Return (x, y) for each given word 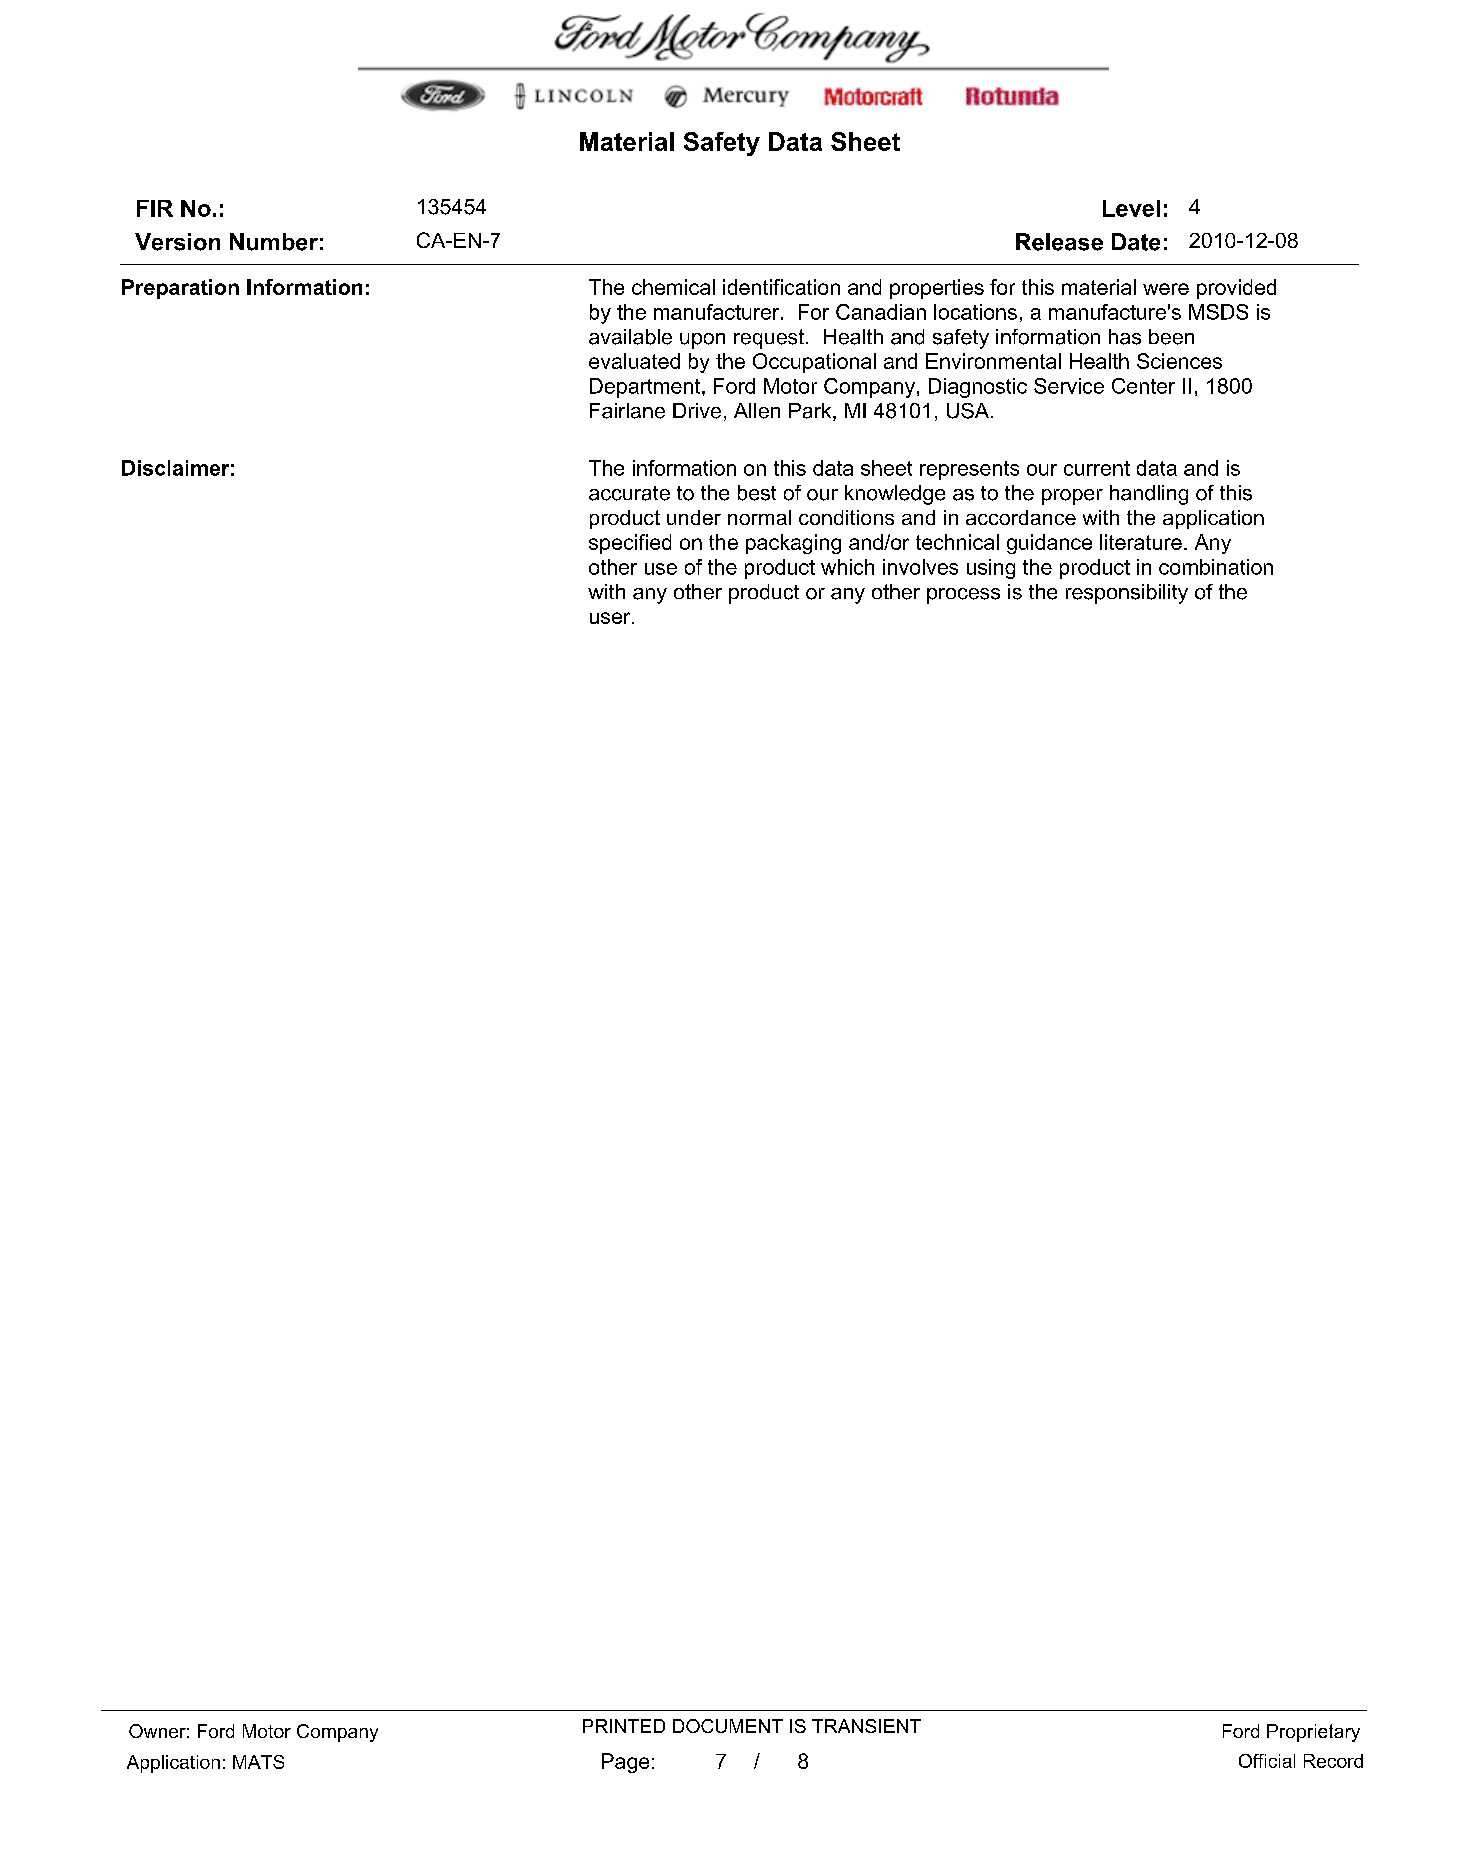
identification (781, 287)
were (1166, 289)
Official (1267, 1761)
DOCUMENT (728, 1726)
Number (274, 242)
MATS (258, 1762)
